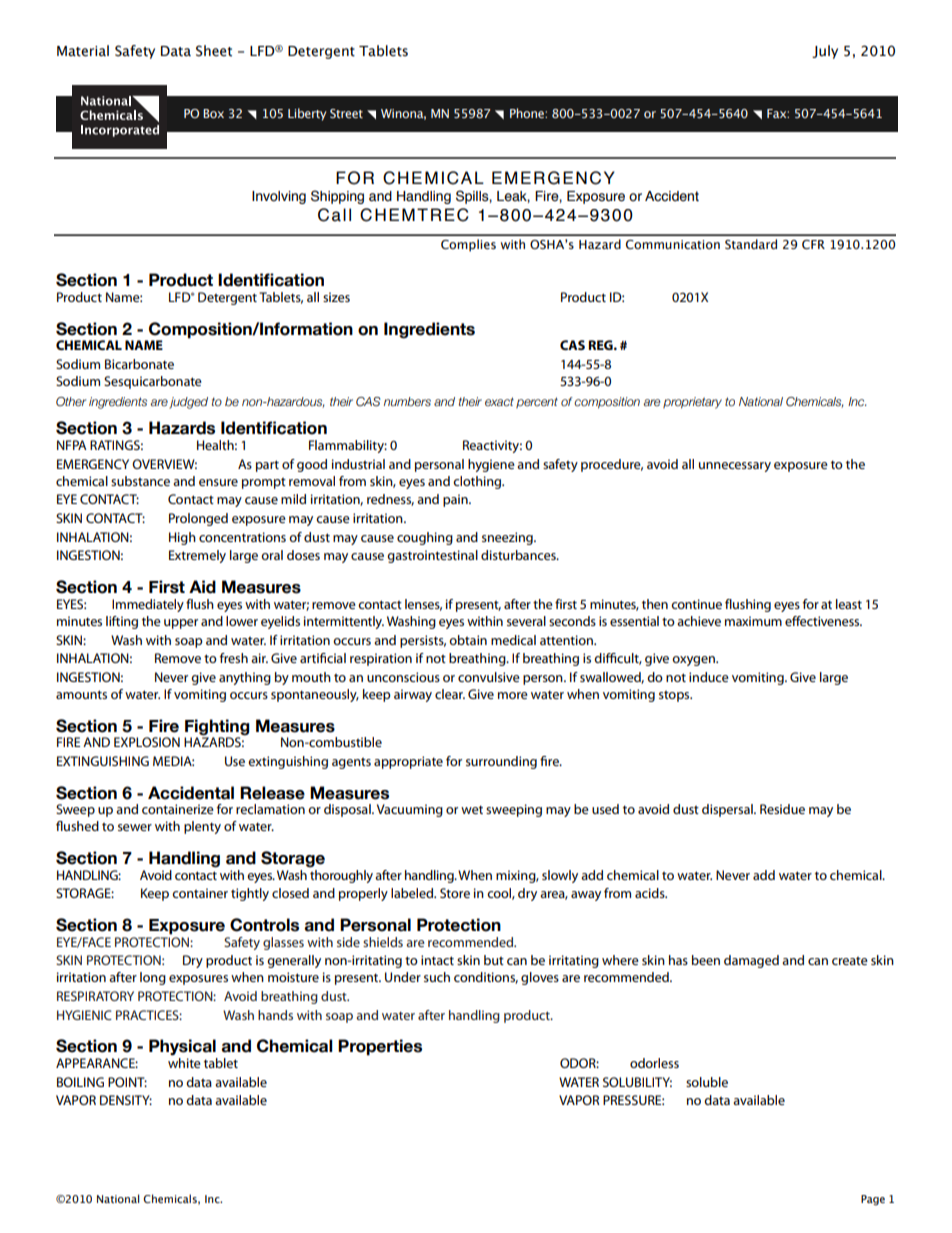 This screenshot has width=952, height=1233. I want to click on exact, so click(499, 401).
